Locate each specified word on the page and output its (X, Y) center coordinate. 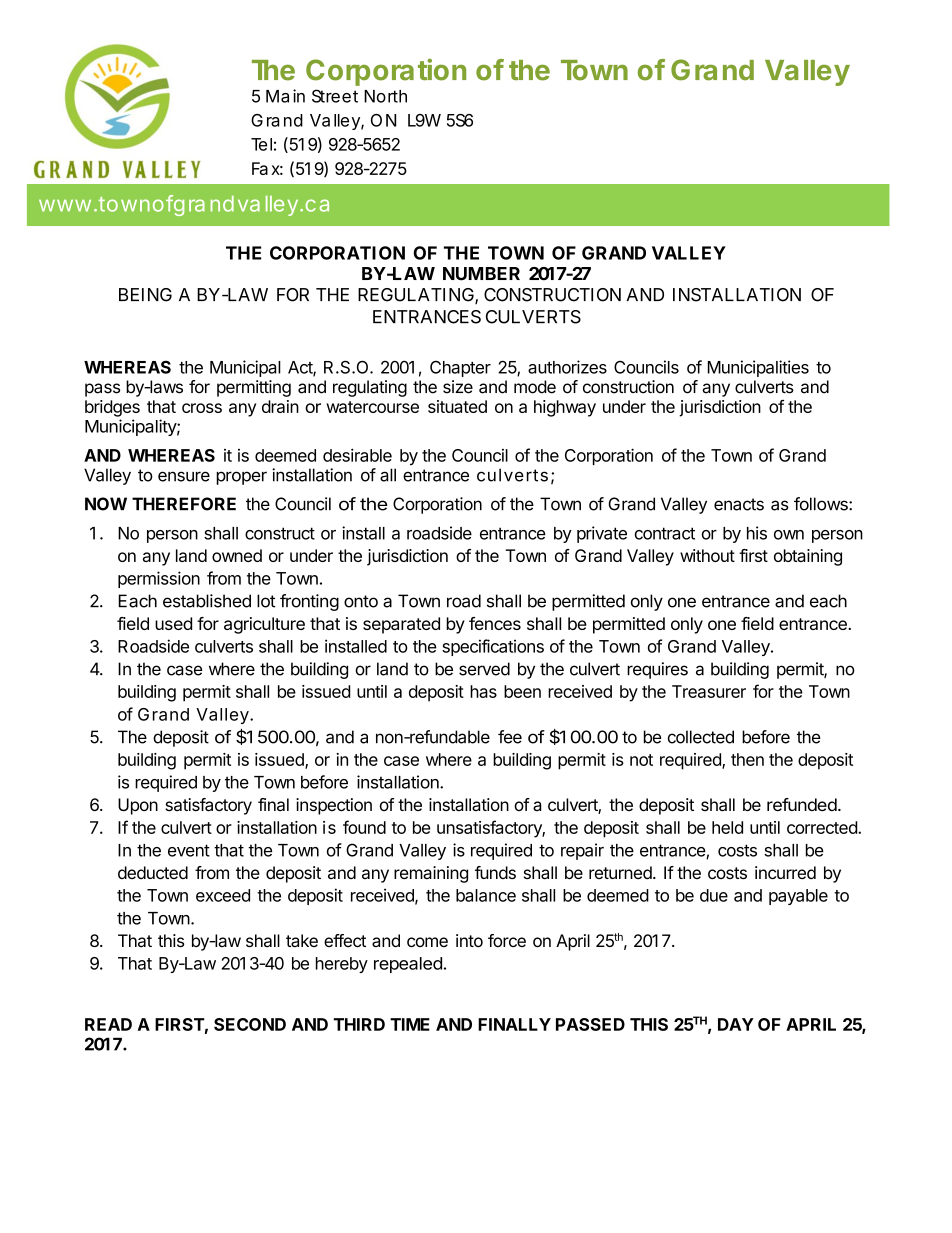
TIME (410, 1024)
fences (495, 623)
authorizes (567, 367)
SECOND (250, 1024)
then (747, 759)
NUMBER (481, 274)
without (707, 555)
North (385, 96)
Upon (138, 806)
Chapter (460, 368)
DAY (736, 1024)
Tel (261, 144)
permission (159, 579)
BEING (145, 295)
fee (510, 737)
